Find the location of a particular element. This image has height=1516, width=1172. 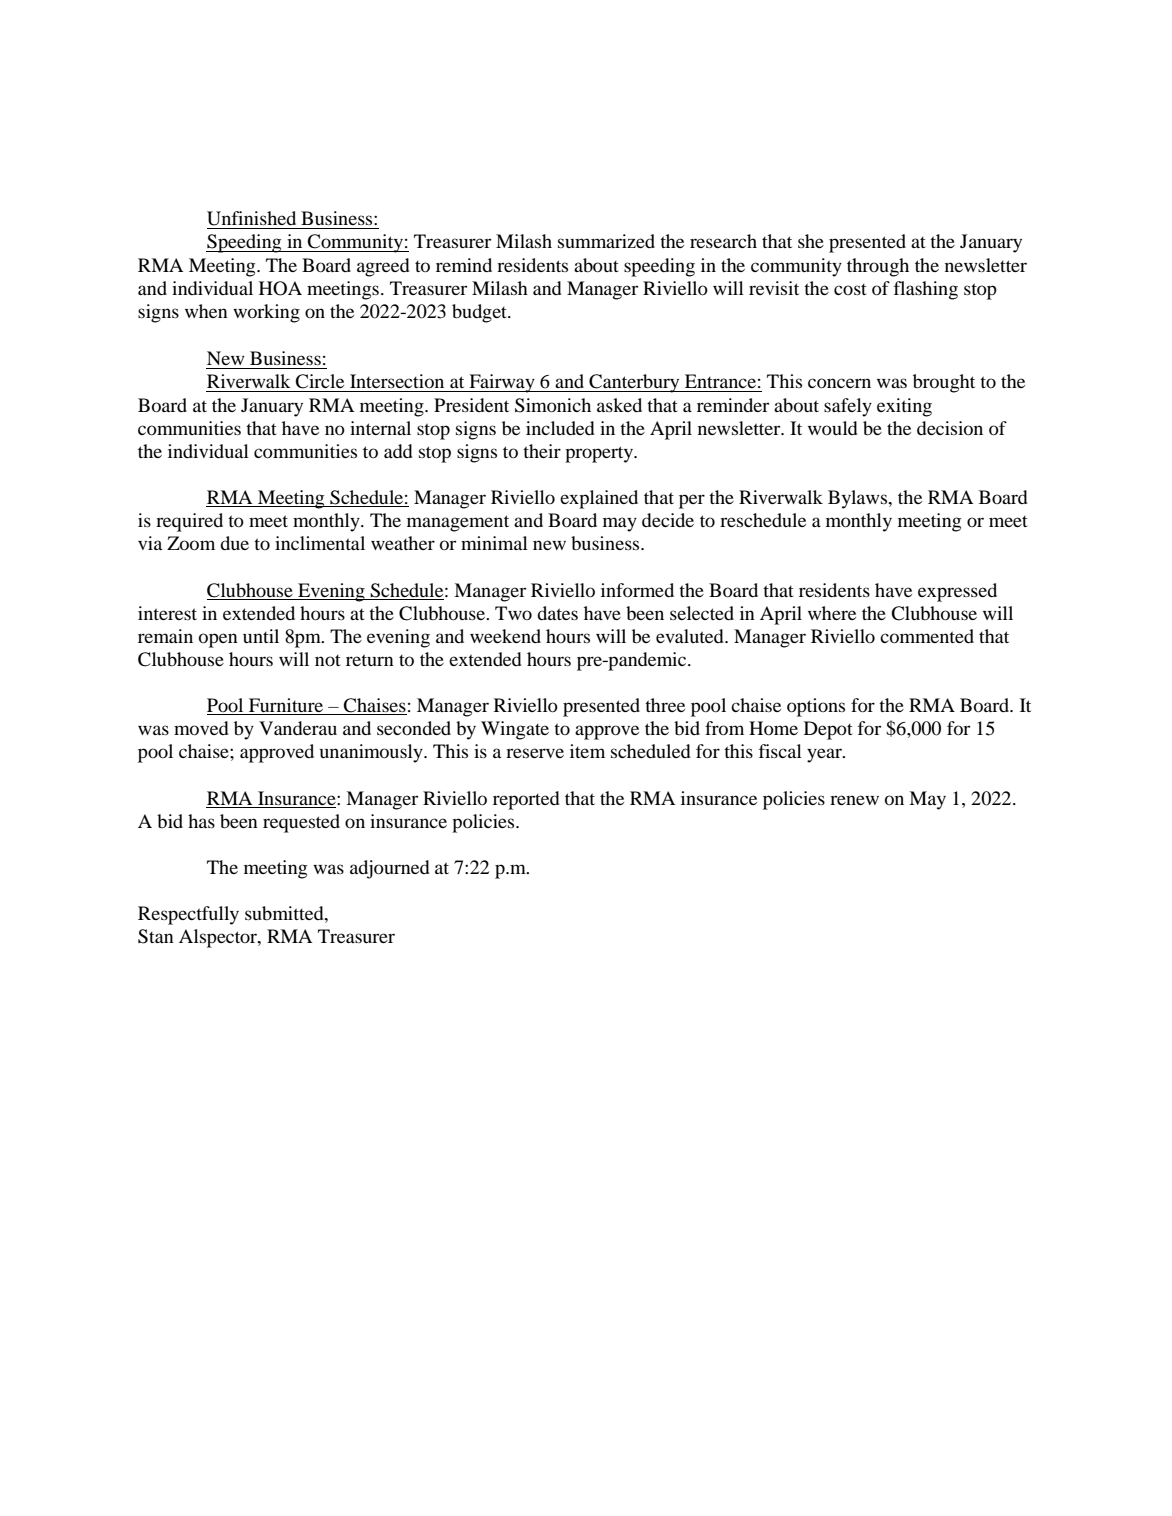

their is located at coordinates (542, 451).
